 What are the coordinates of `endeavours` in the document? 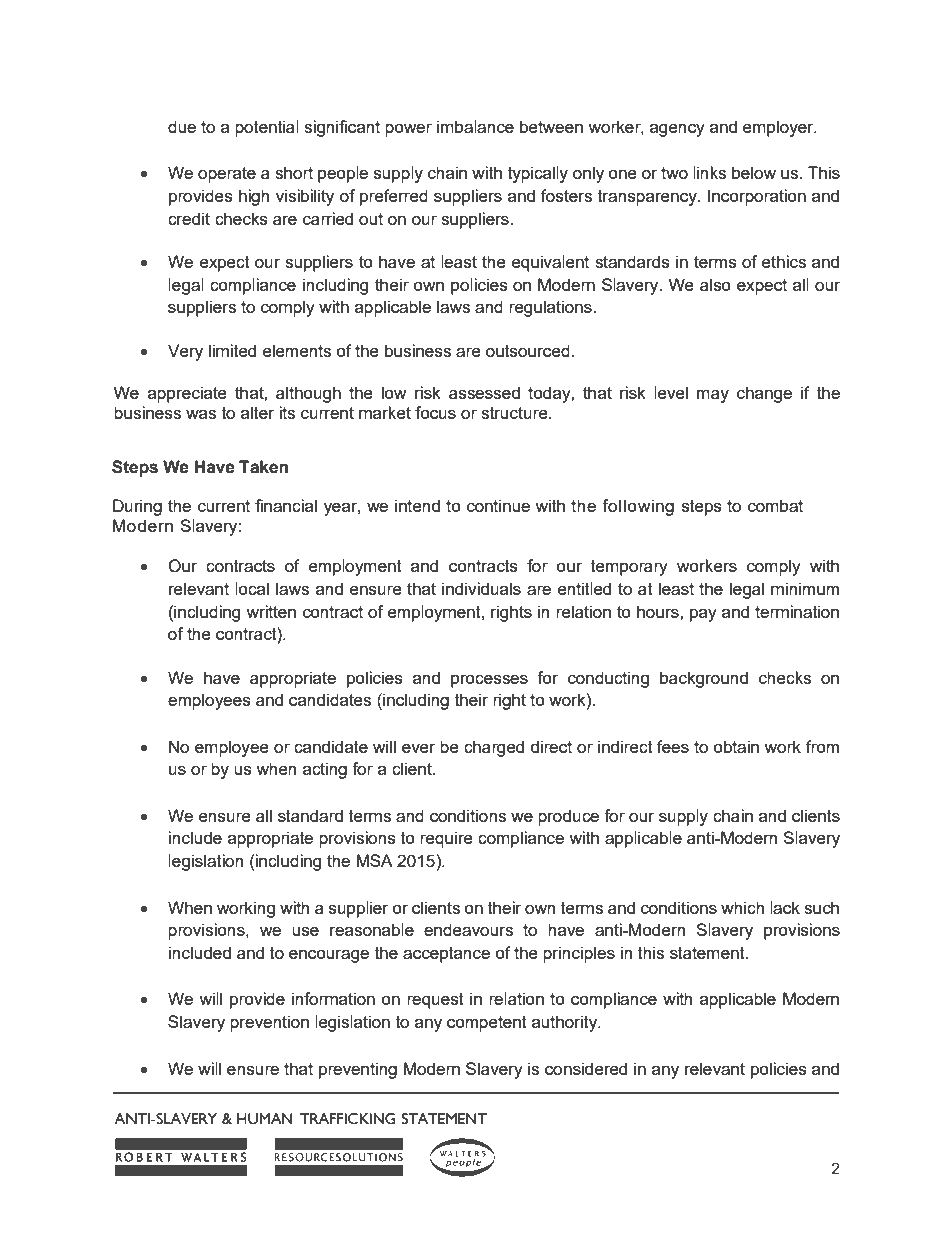 It's located at (468, 929).
